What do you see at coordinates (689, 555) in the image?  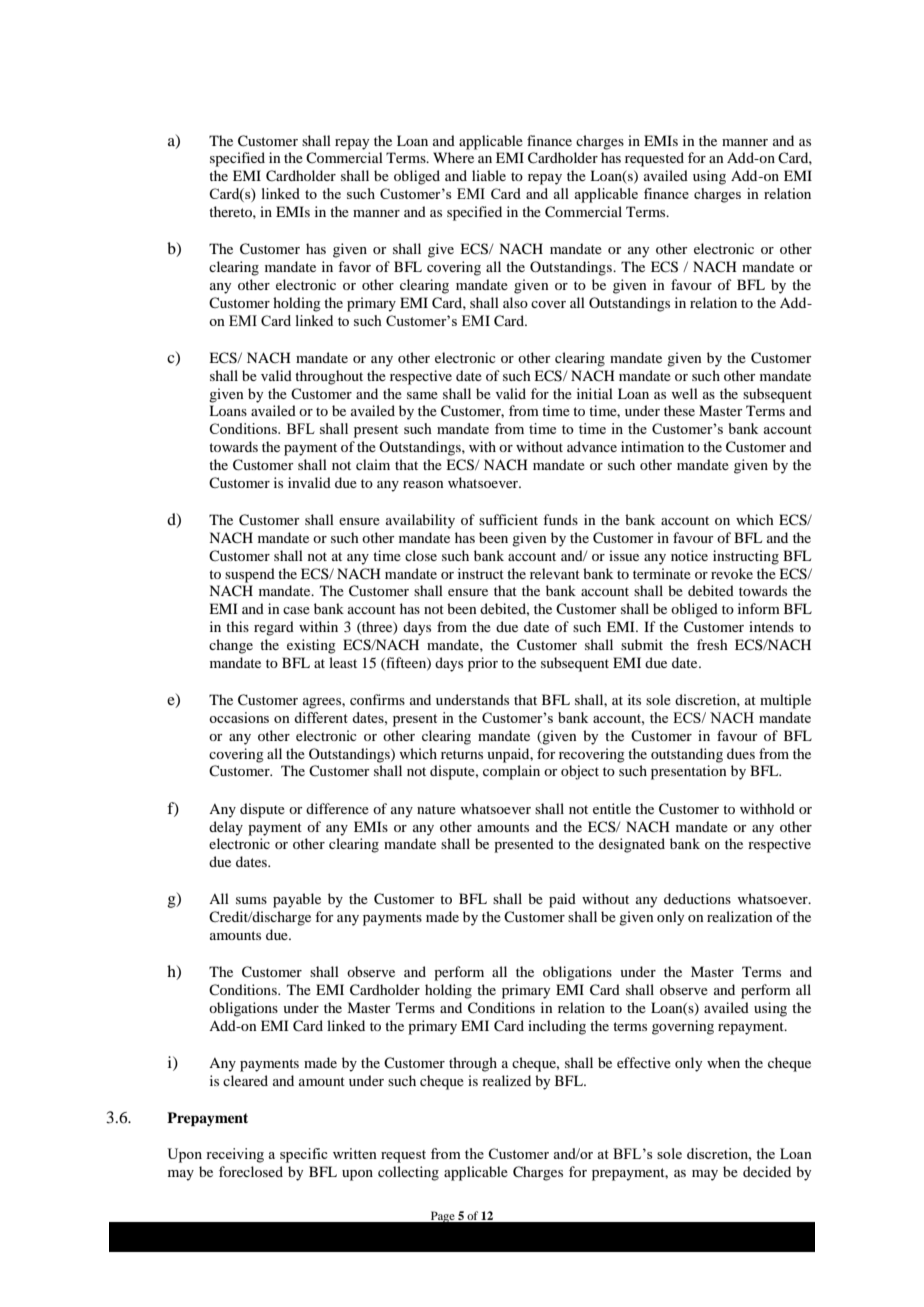 I see `notice` at bounding box center [689, 555].
